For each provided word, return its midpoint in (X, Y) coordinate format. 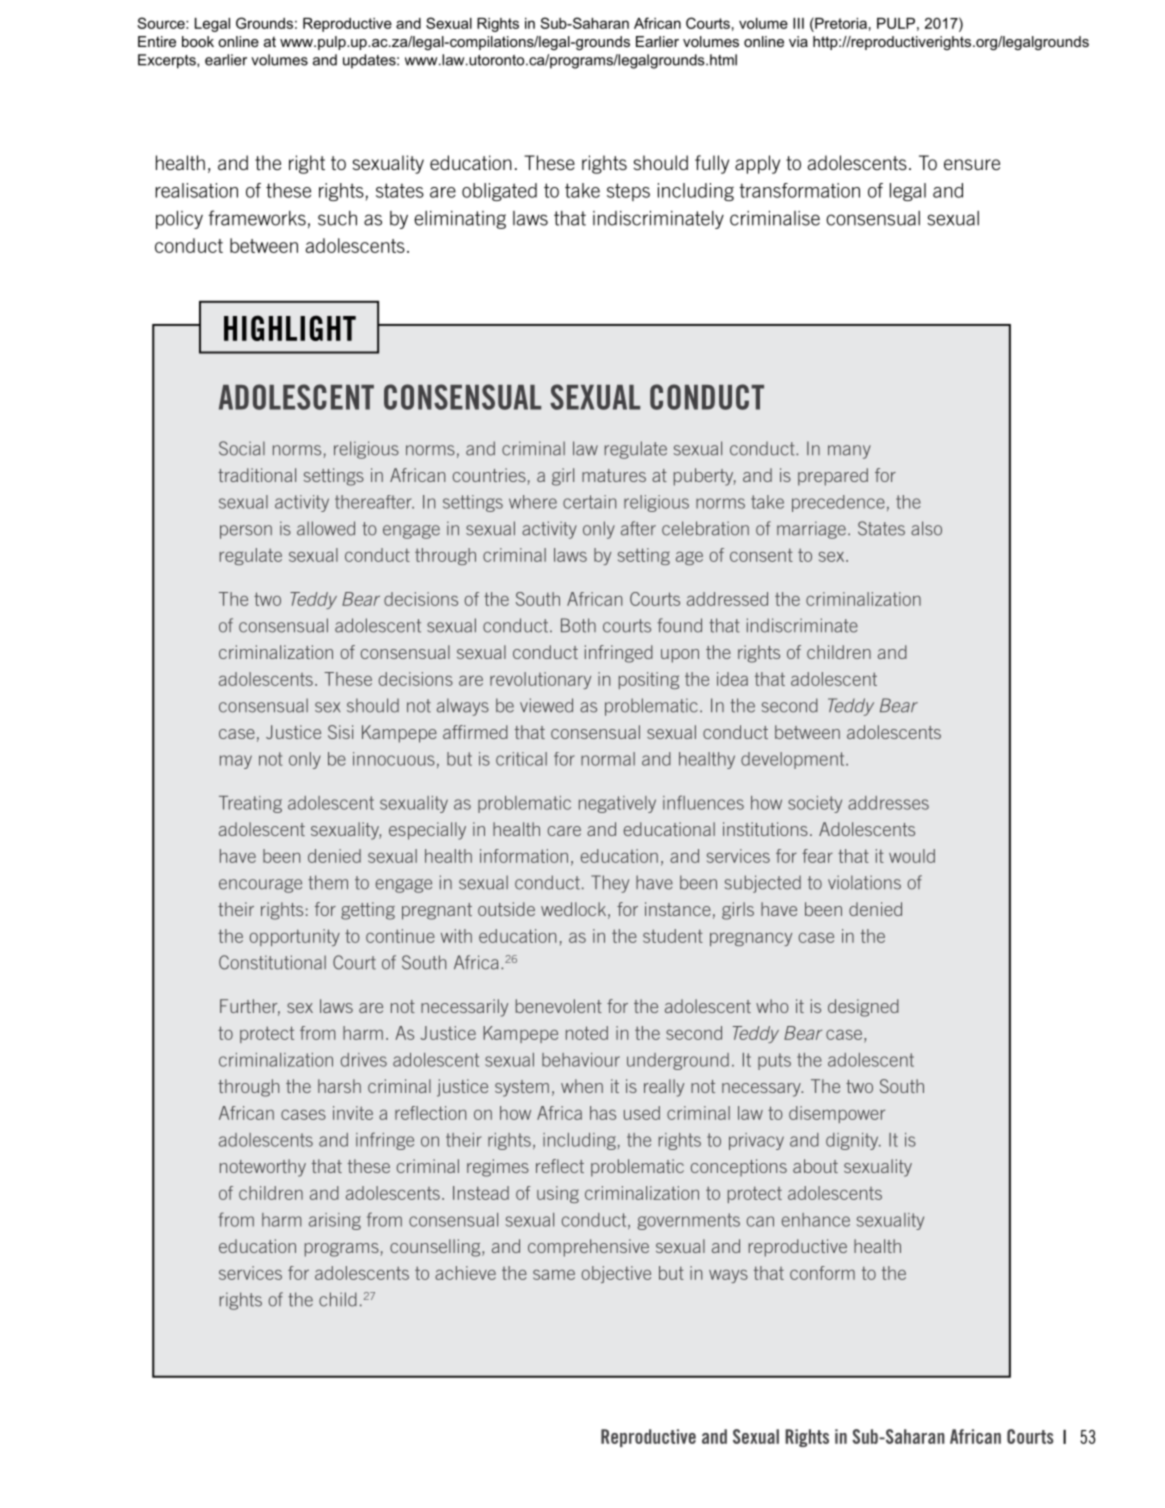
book (198, 41)
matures (614, 475)
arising (335, 1221)
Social (242, 448)
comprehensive (588, 1248)
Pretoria (840, 23)
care (564, 831)
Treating (250, 804)
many (849, 452)
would (912, 856)
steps (628, 192)
